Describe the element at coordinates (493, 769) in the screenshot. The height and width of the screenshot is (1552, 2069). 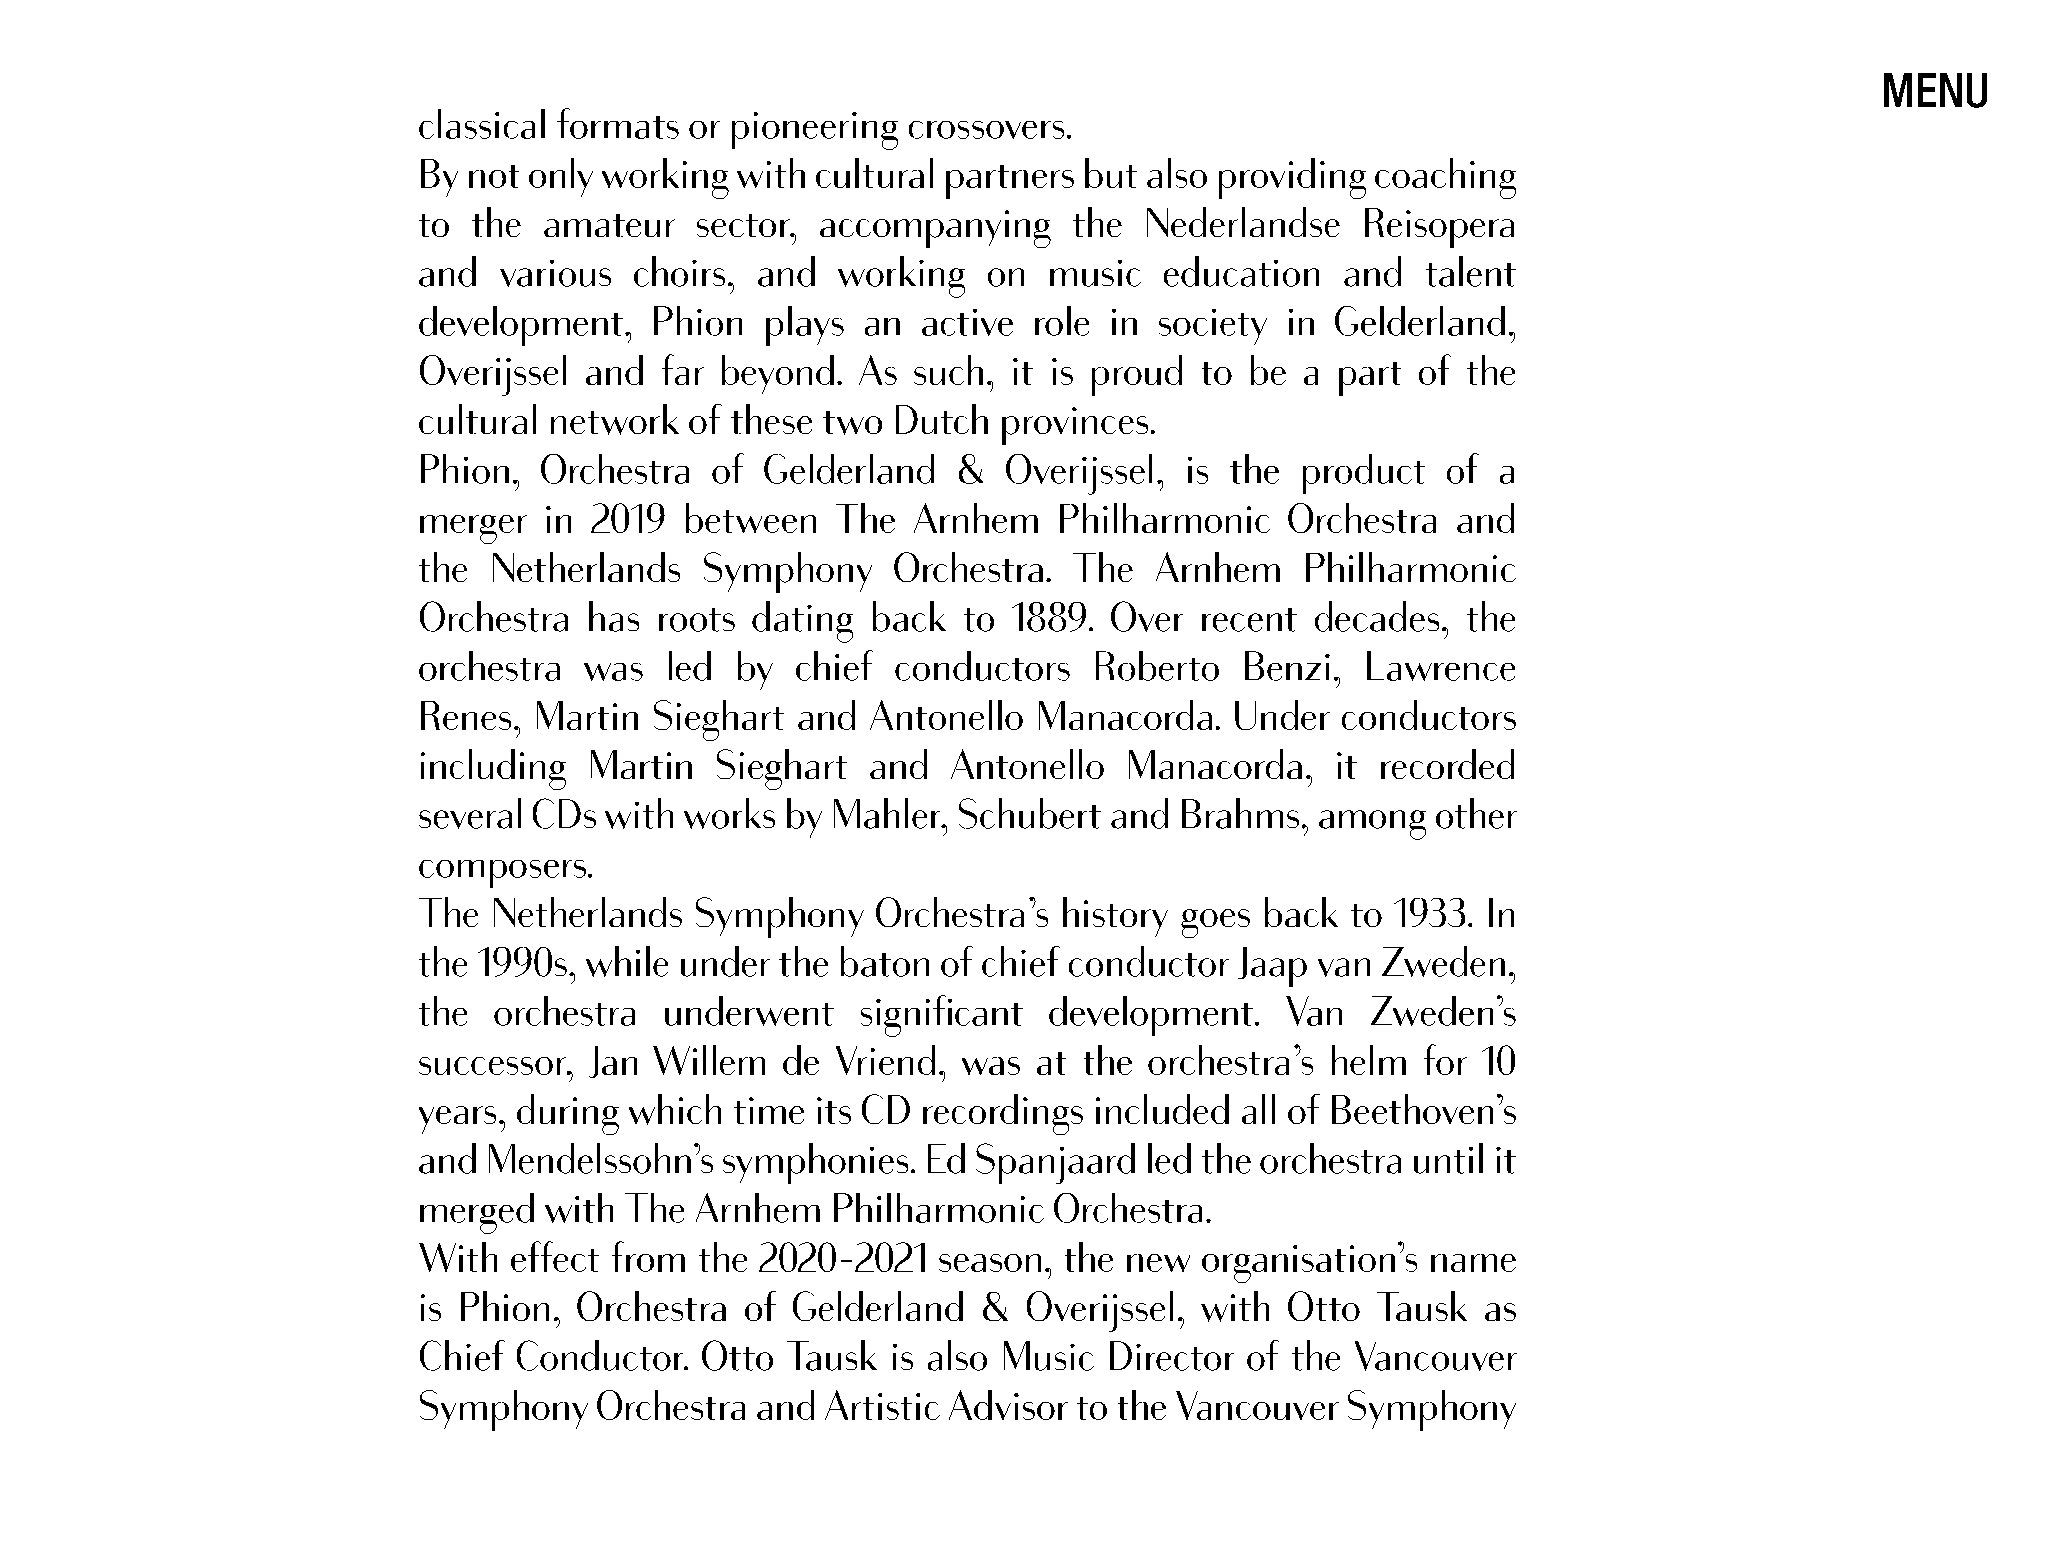
I see `including` at that location.
